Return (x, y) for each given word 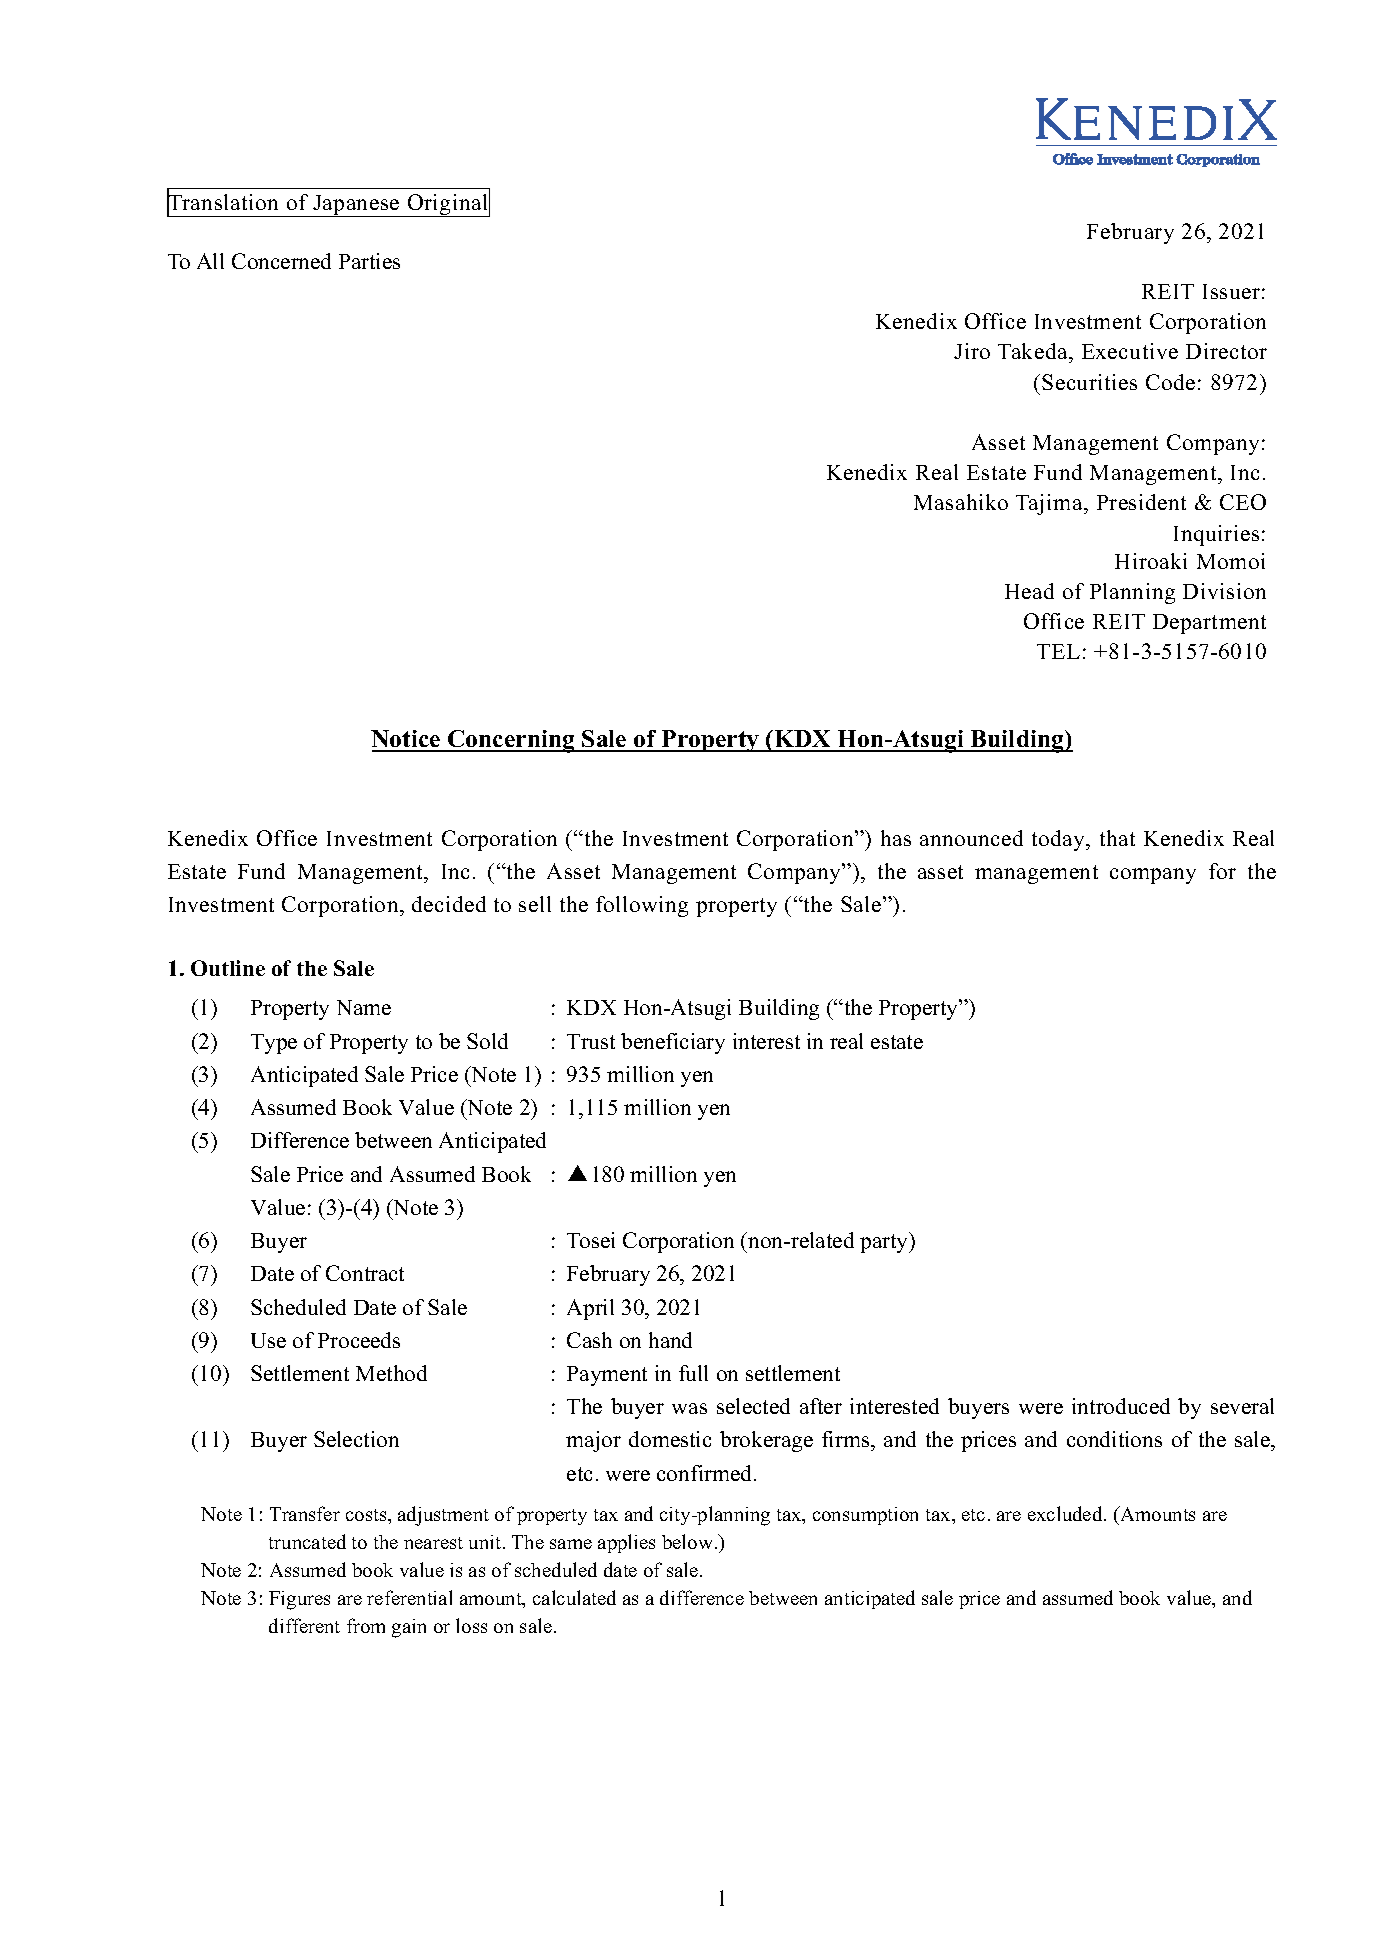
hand (670, 1340)
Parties (369, 261)
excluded (1066, 1513)
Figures (299, 1600)
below (689, 1541)
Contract (365, 1273)
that (1117, 838)
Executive (1130, 351)
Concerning (511, 741)
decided (449, 904)
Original (447, 204)
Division (1224, 591)
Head (1029, 591)
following (642, 906)
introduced (1121, 1406)
